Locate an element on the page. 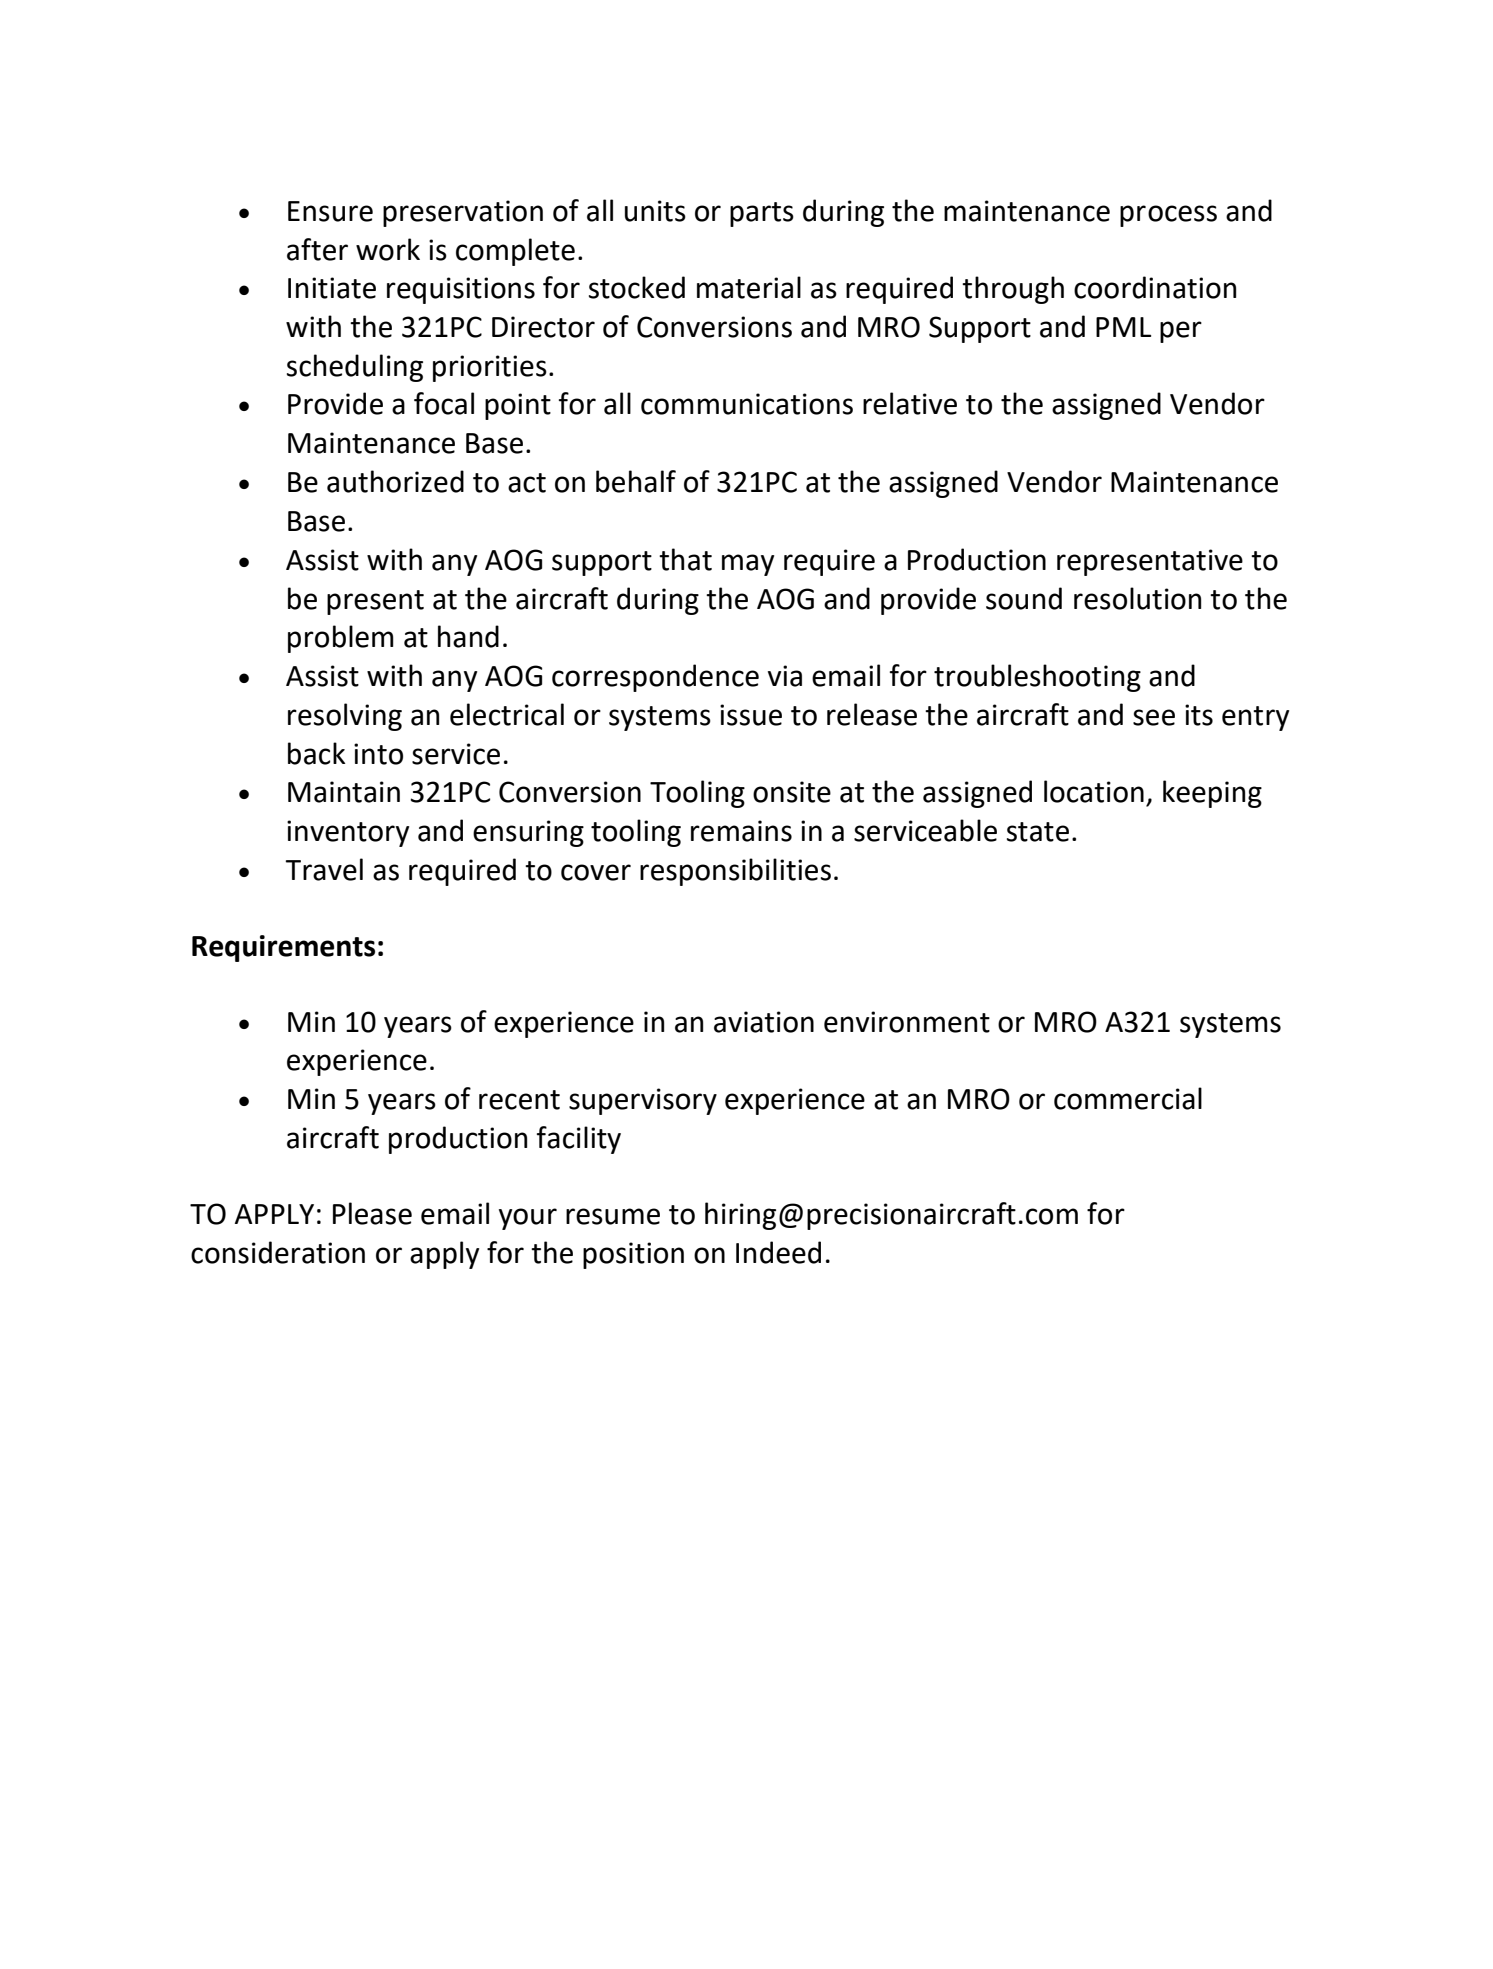 The height and width of the page is (1969, 1493). aviation is located at coordinates (764, 1022).
